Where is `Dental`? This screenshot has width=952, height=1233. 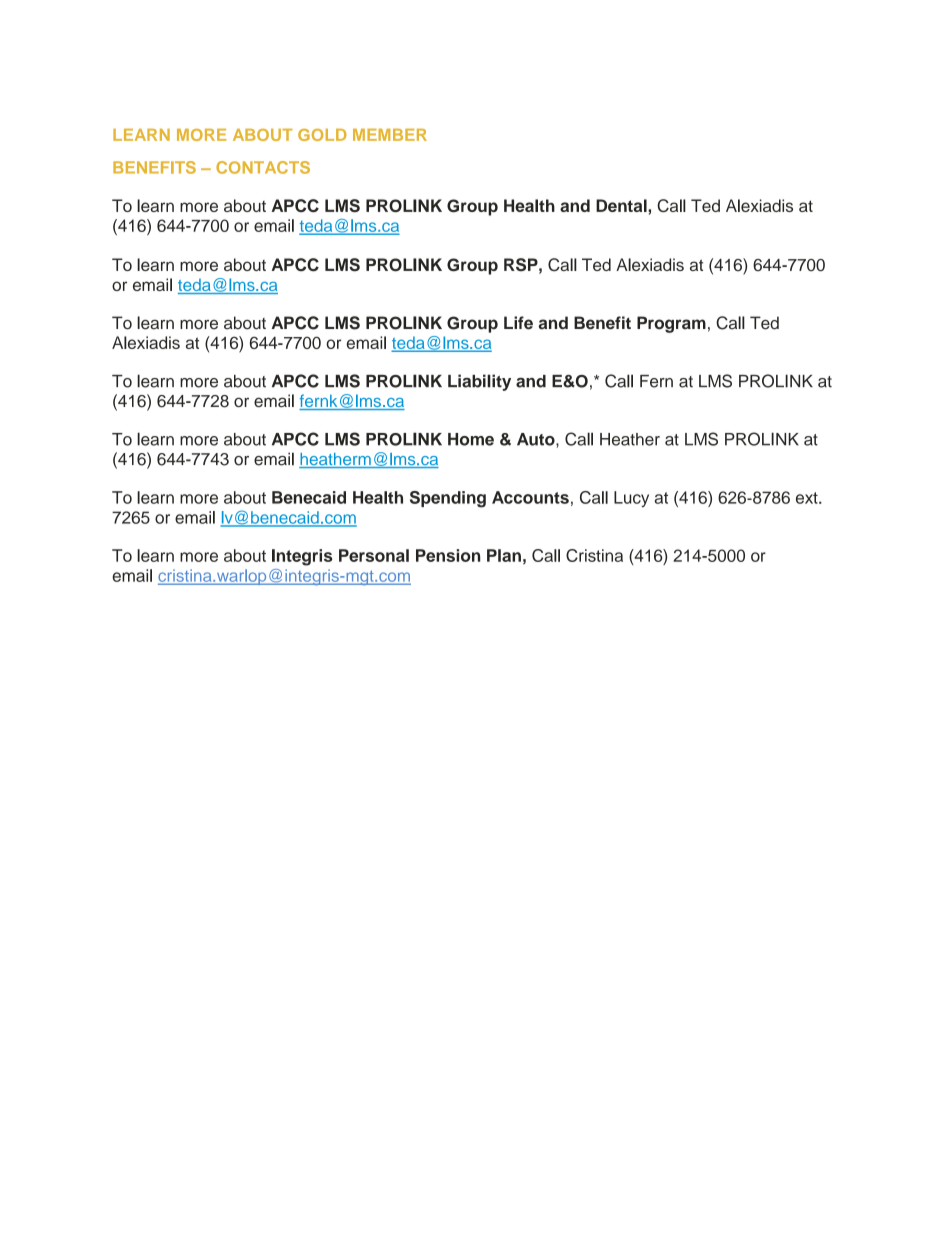 Dental is located at coordinates (622, 205).
